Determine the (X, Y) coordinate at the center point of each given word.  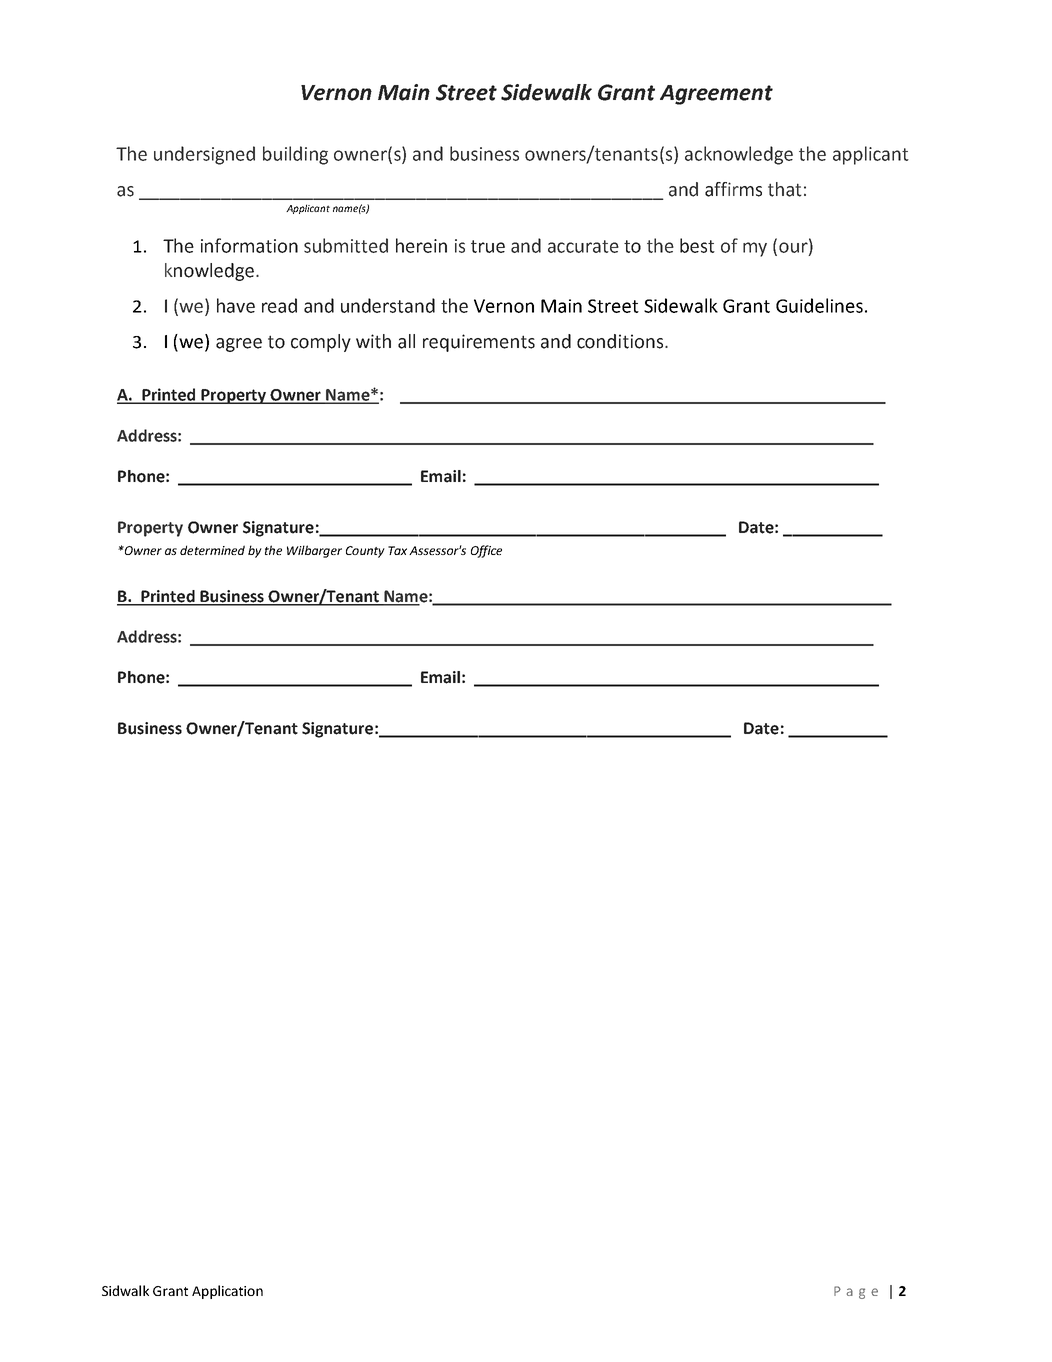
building (295, 155)
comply (321, 343)
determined (212, 550)
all (406, 341)
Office (486, 551)
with (373, 341)
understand (388, 305)
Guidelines (819, 305)
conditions (620, 341)
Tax (397, 550)
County (365, 552)
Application (227, 1292)
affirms (733, 189)
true (488, 246)
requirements (479, 343)
